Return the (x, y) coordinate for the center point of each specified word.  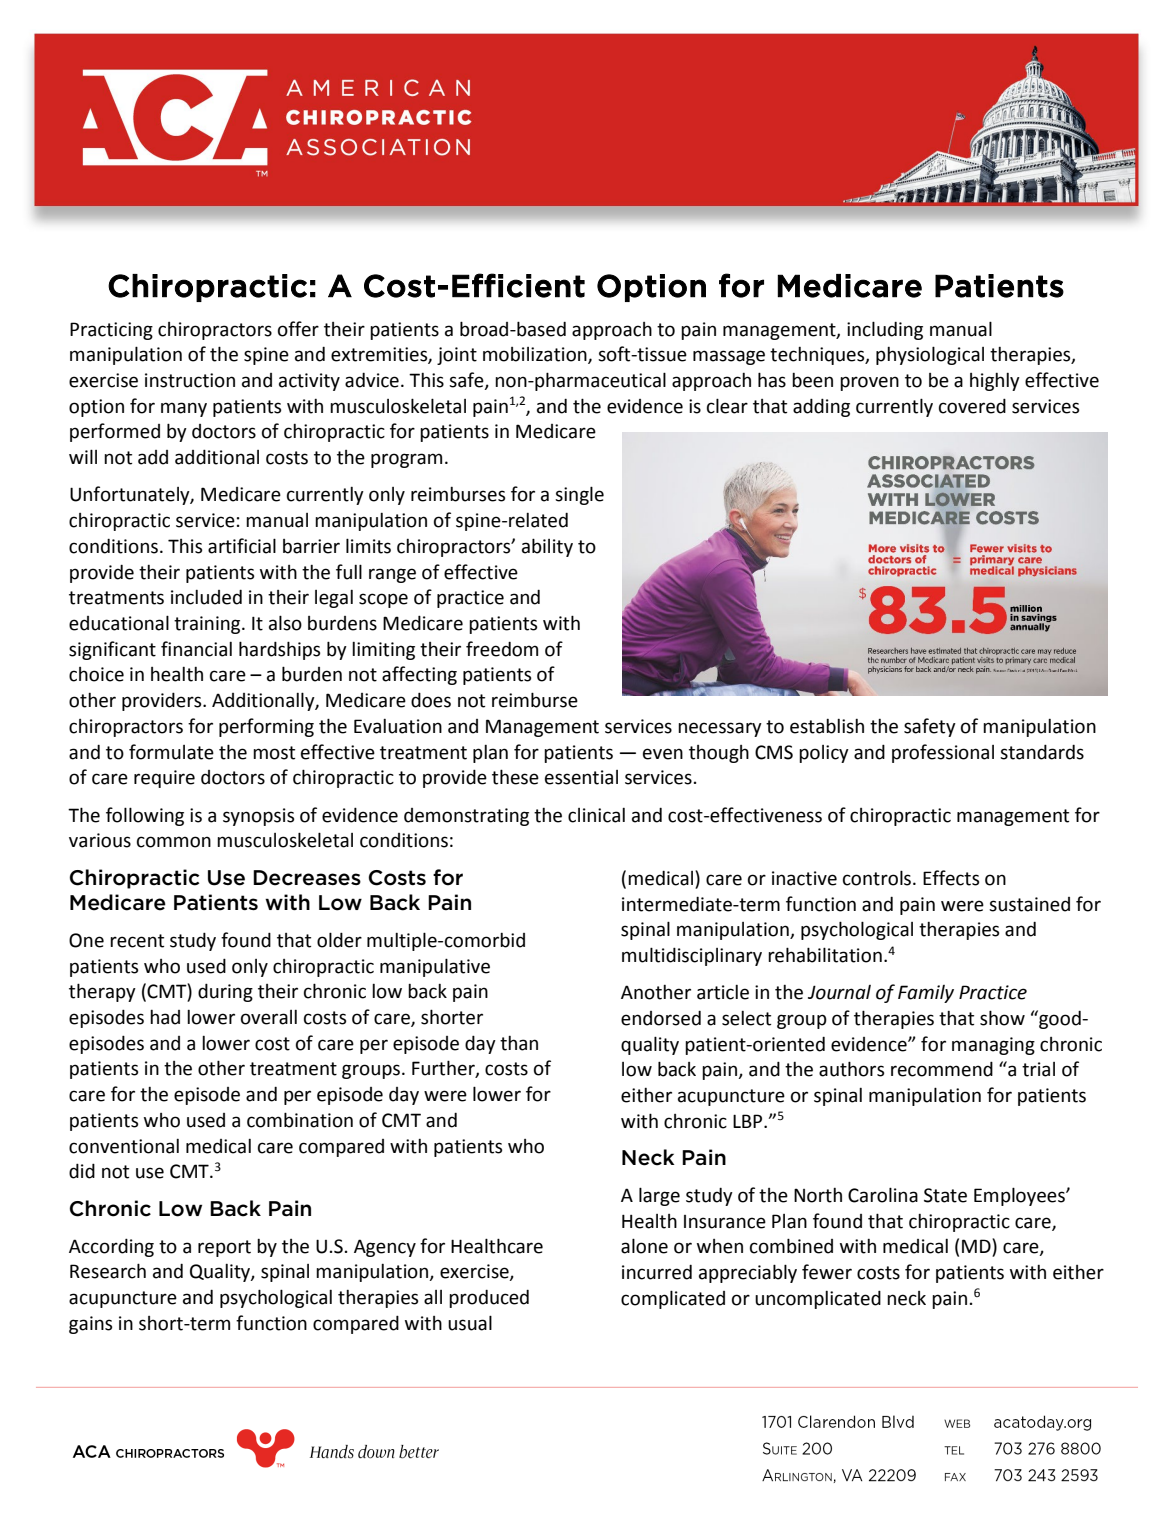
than (519, 1043)
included (206, 597)
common (174, 842)
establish (827, 726)
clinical (596, 815)
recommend (942, 1069)
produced (489, 1298)
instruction (190, 380)
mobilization (536, 355)
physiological (930, 355)
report (224, 1248)
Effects (951, 878)
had (165, 1017)
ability (547, 547)
